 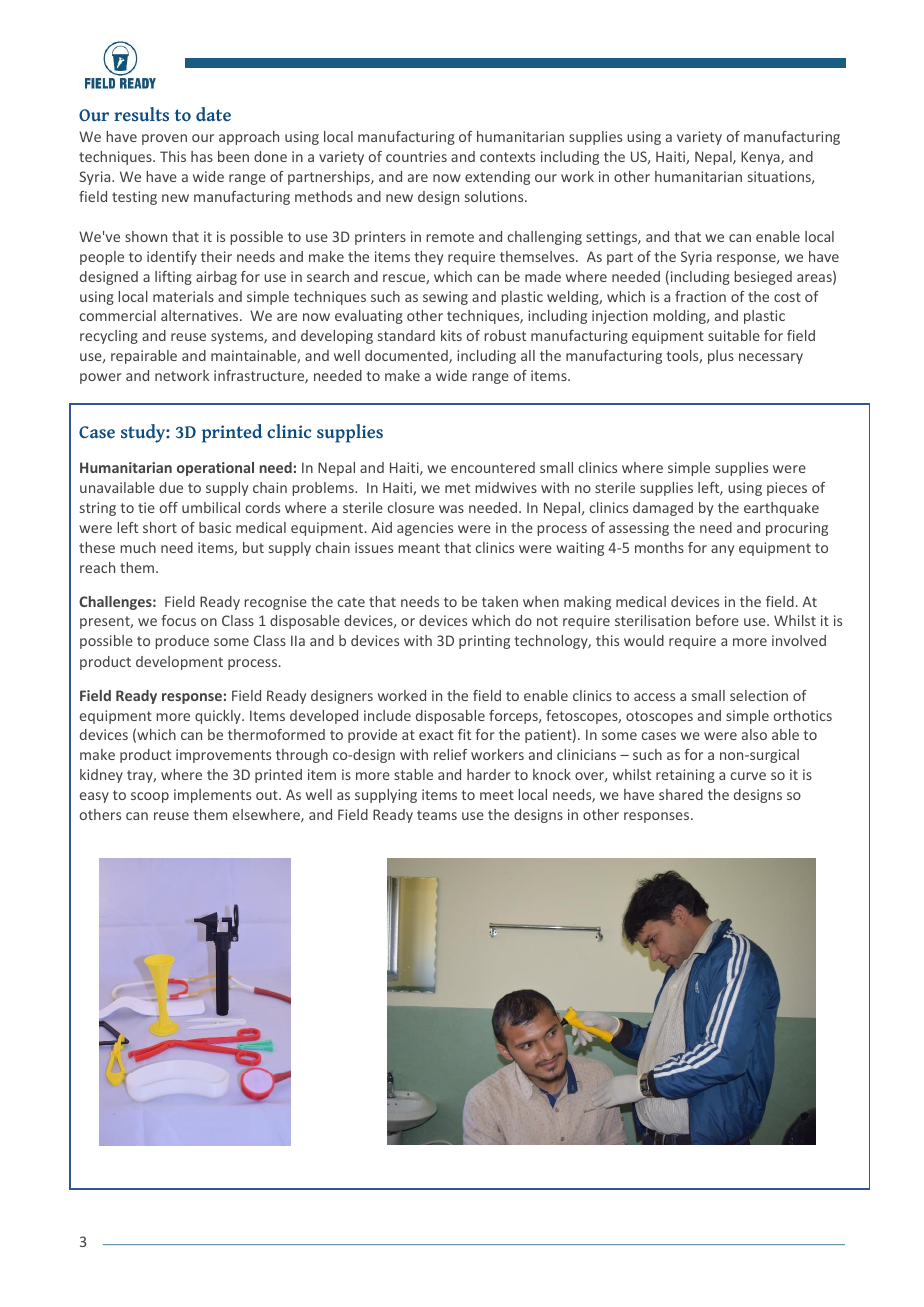 What do you see at coordinates (150, 797) in the image?
I see `scoop` at bounding box center [150, 797].
